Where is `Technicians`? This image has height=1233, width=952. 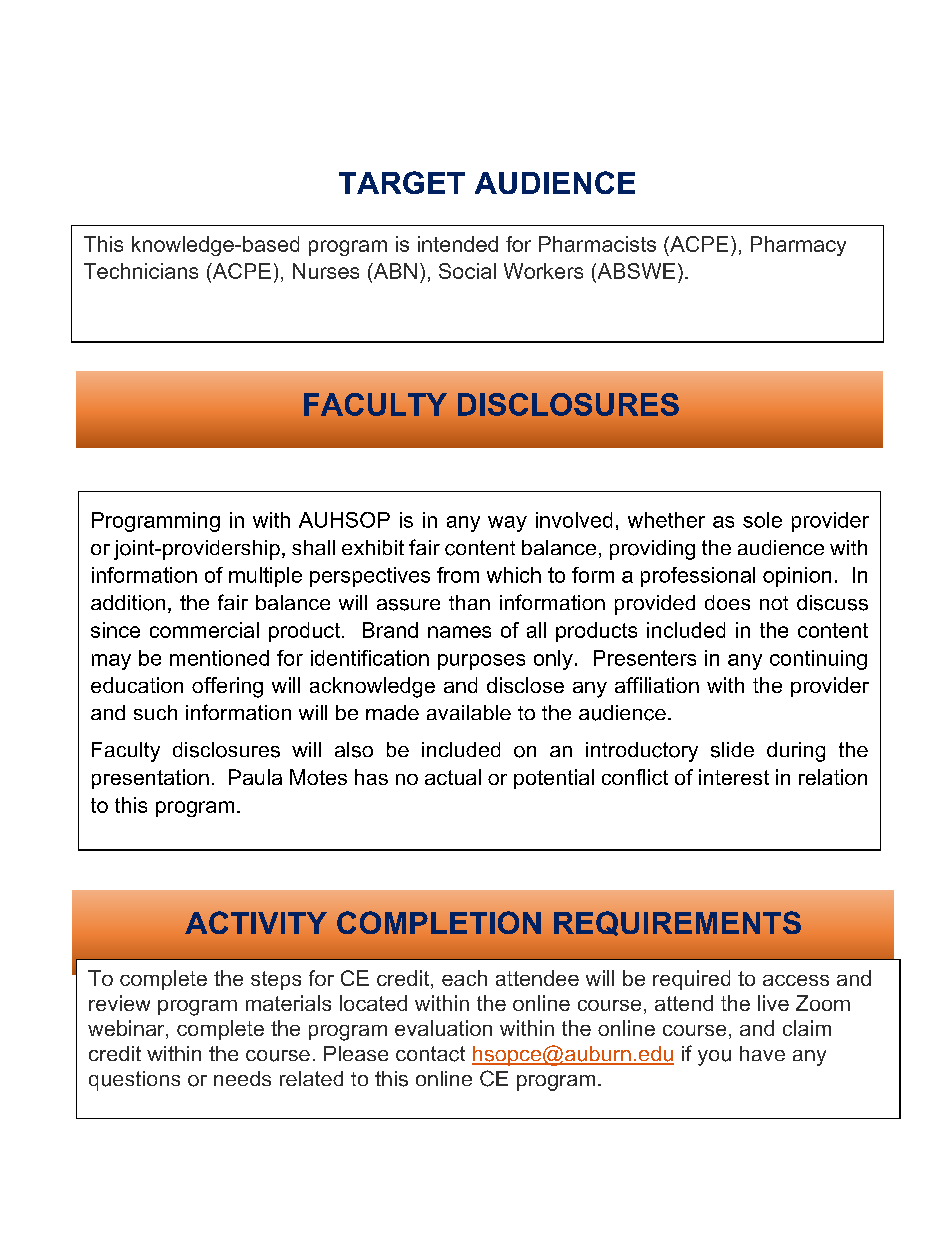 Technicians is located at coordinates (141, 271).
